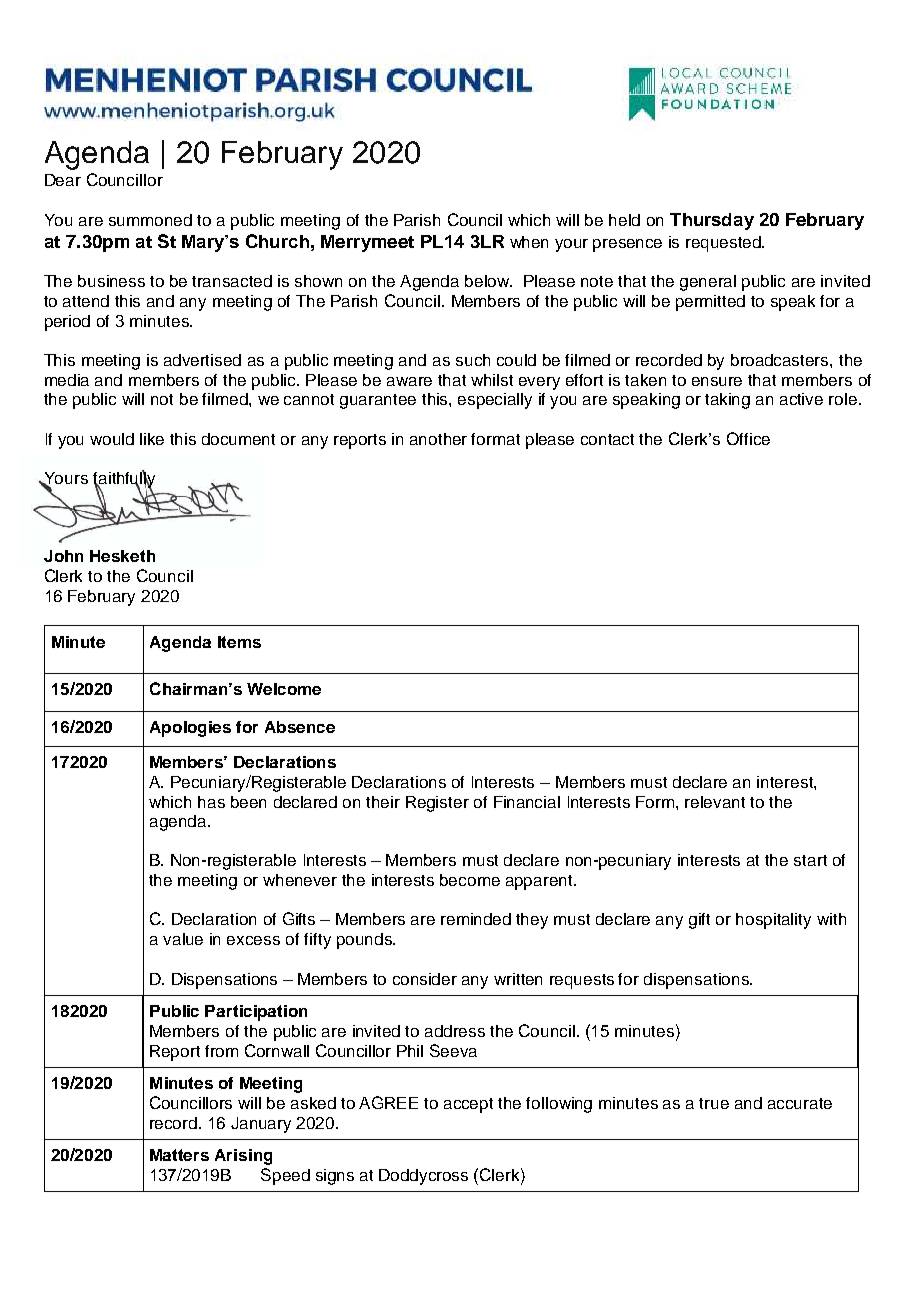  Describe the element at coordinates (715, 802) in the screenshot. I see `relevant` at that location.
